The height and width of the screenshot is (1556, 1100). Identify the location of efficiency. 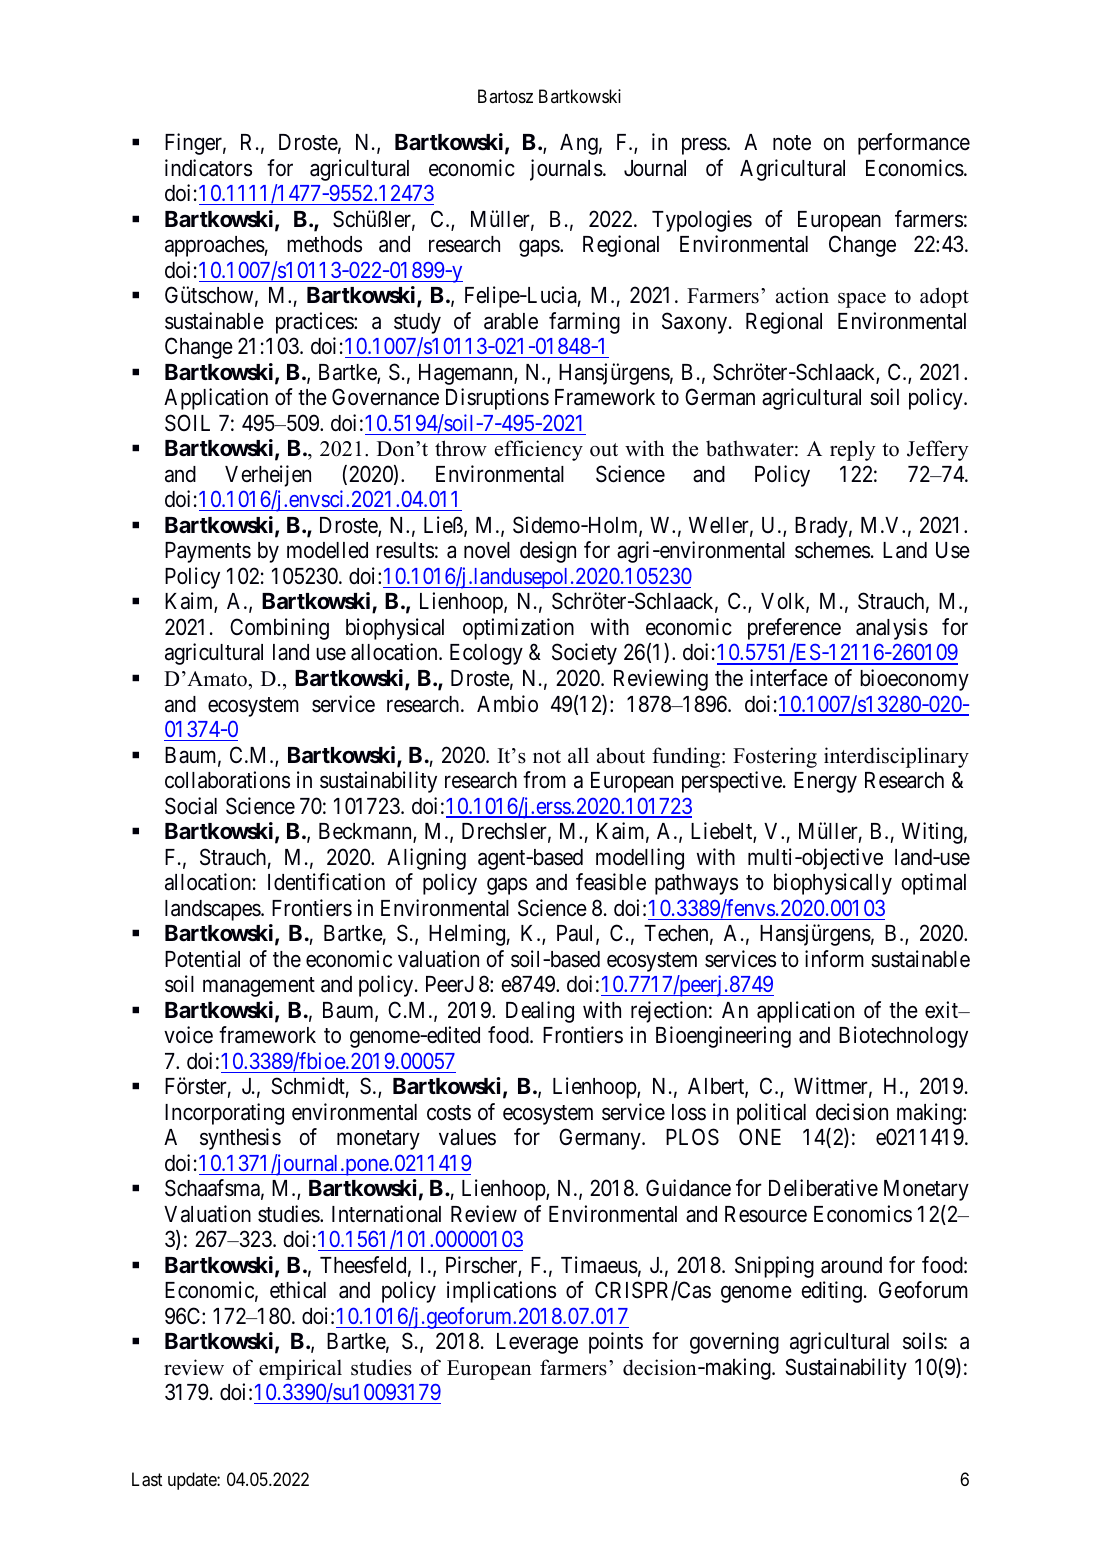
(539, 450).
